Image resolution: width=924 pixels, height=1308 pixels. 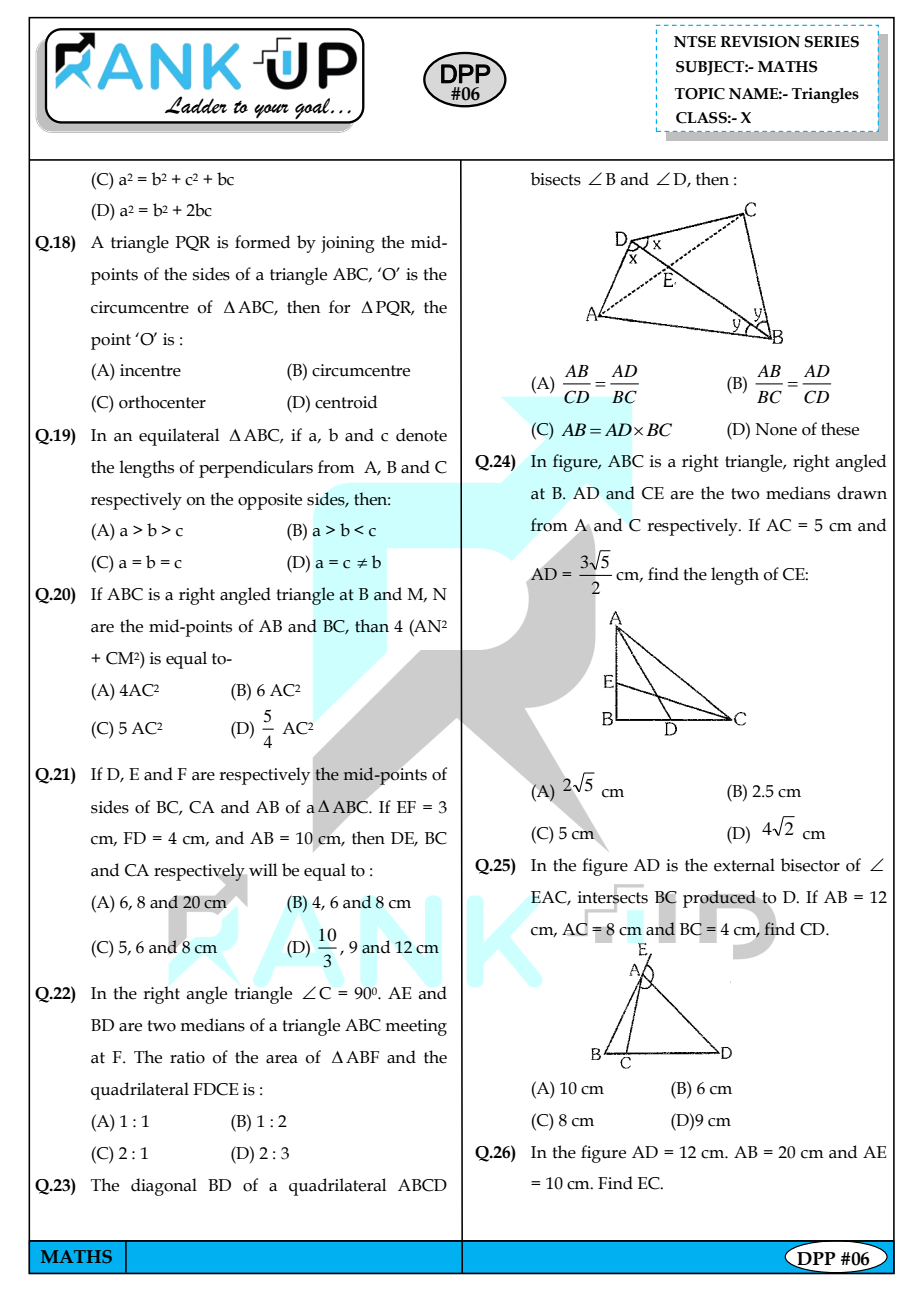 I want to click on bisects, so click(x=556, y=179).
